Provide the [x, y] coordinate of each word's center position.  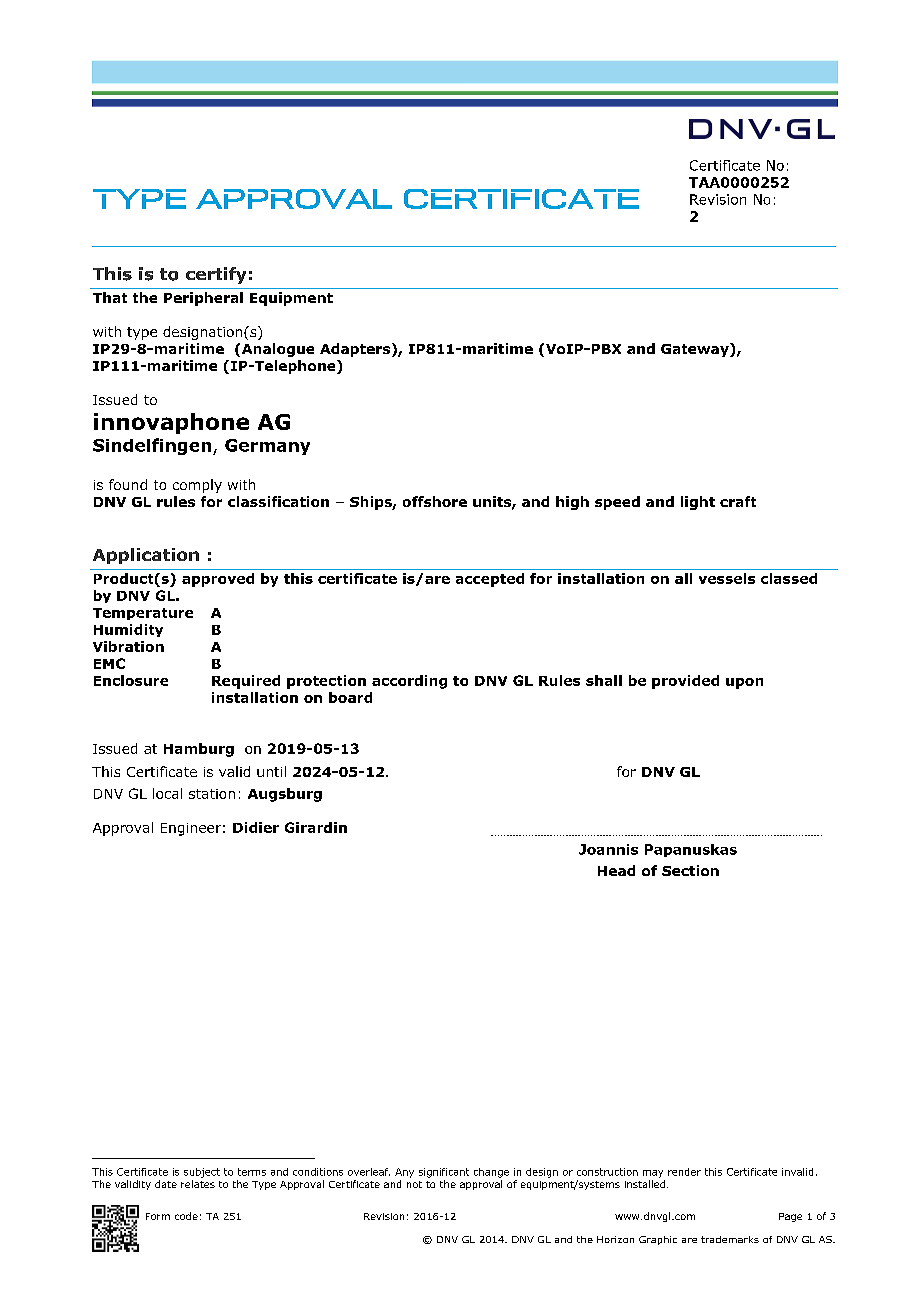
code [186, 1216]
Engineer [191, 829]
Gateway [696, 350]
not [414, 1184]
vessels [727, 578]
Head [616, 870]
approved [218, 580]
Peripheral [203, 299]
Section [690, 870]
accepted [490, 580]
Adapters [355, 350]
